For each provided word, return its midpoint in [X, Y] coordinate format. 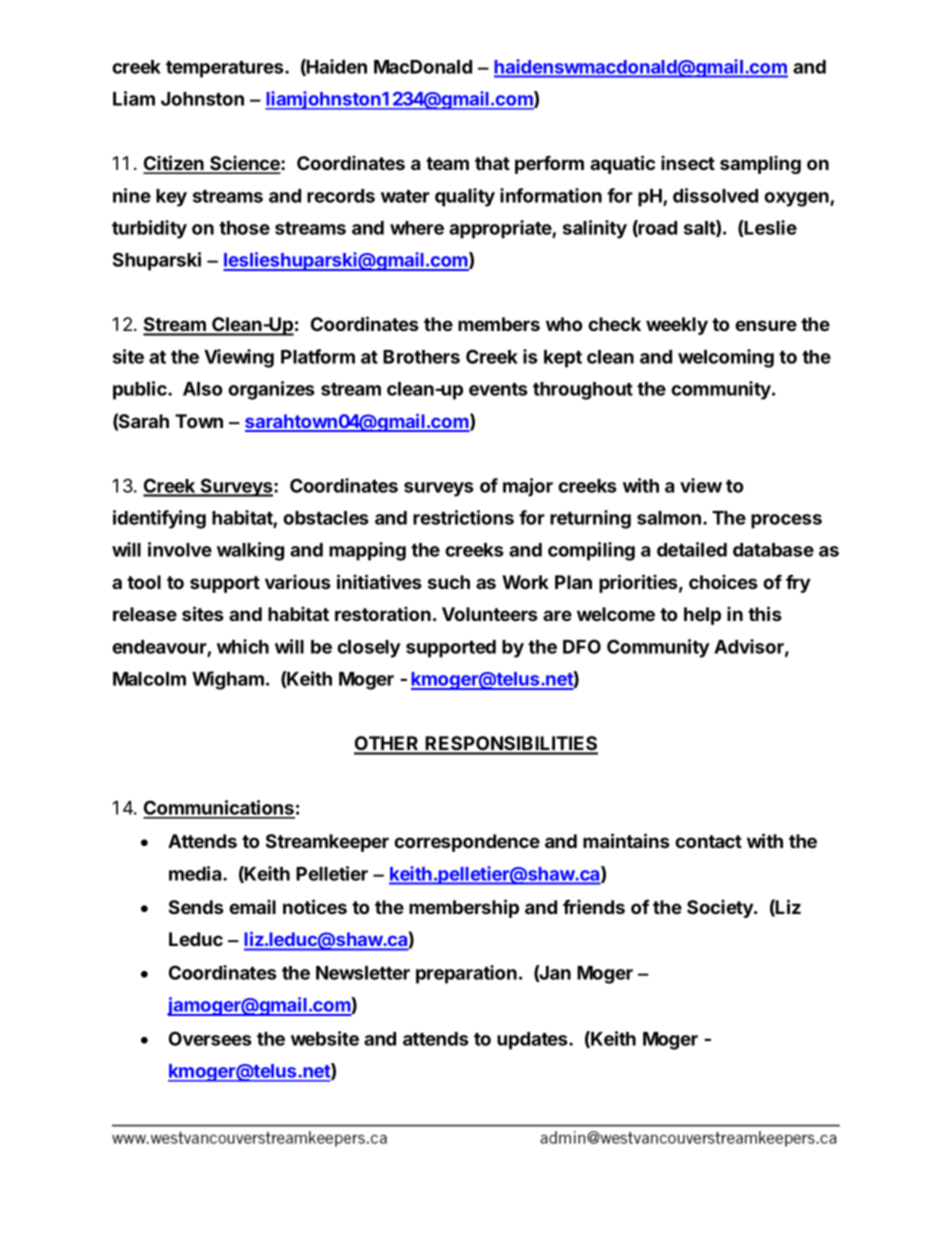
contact [708, 841]
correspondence [467, 843]
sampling [760, 164]
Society [721, 908]
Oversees [210, 1038]
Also [202, 389]
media [196, 873]
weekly [677, 326]
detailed [692, 549]
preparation [466, 974]
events [498, 389]
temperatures [226, 69]
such [449, 582]
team [447, 163]
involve [180, 549]
